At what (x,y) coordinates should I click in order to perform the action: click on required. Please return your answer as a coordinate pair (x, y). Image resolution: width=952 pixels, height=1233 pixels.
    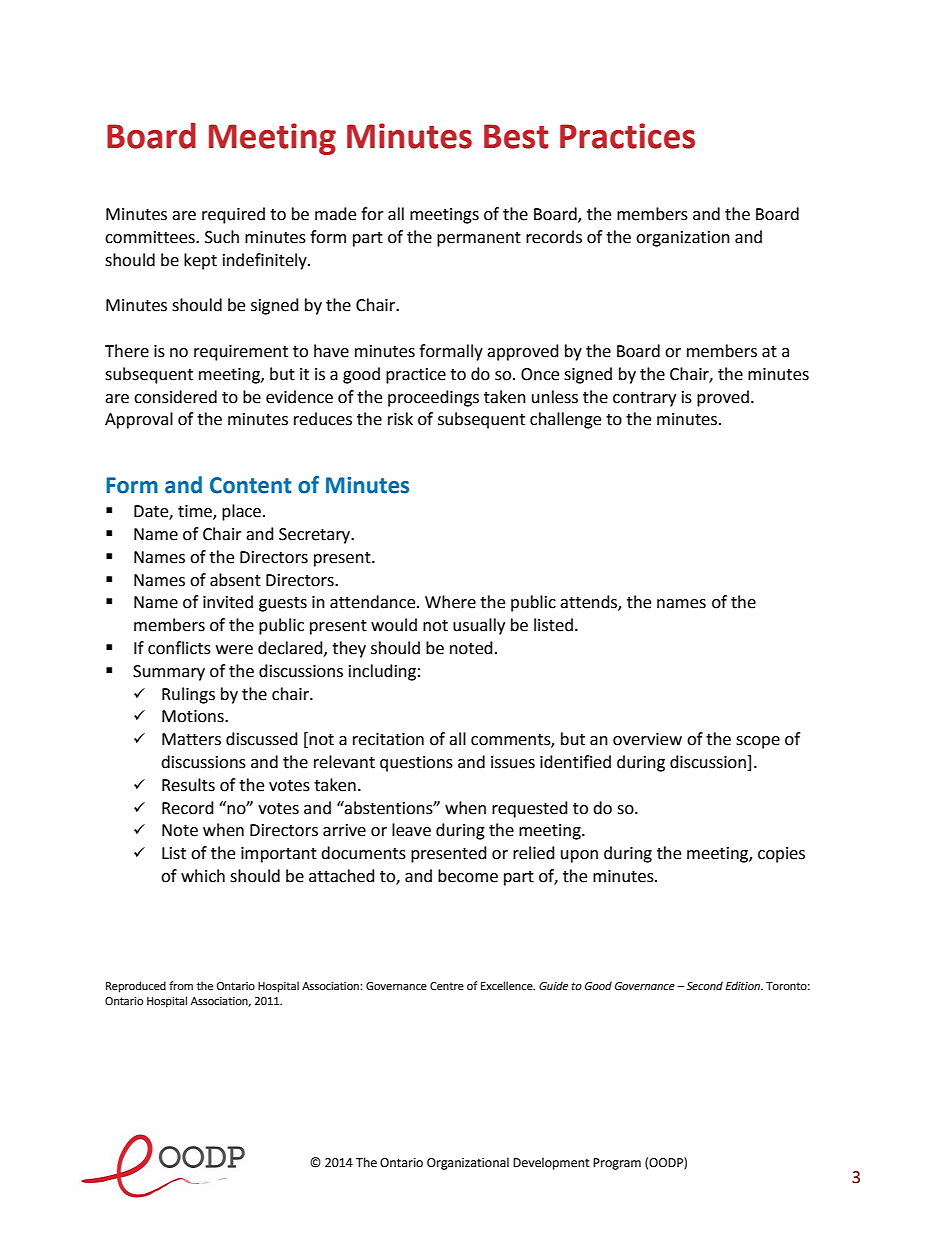
    Looking at the image, I should click on (233, 215).
